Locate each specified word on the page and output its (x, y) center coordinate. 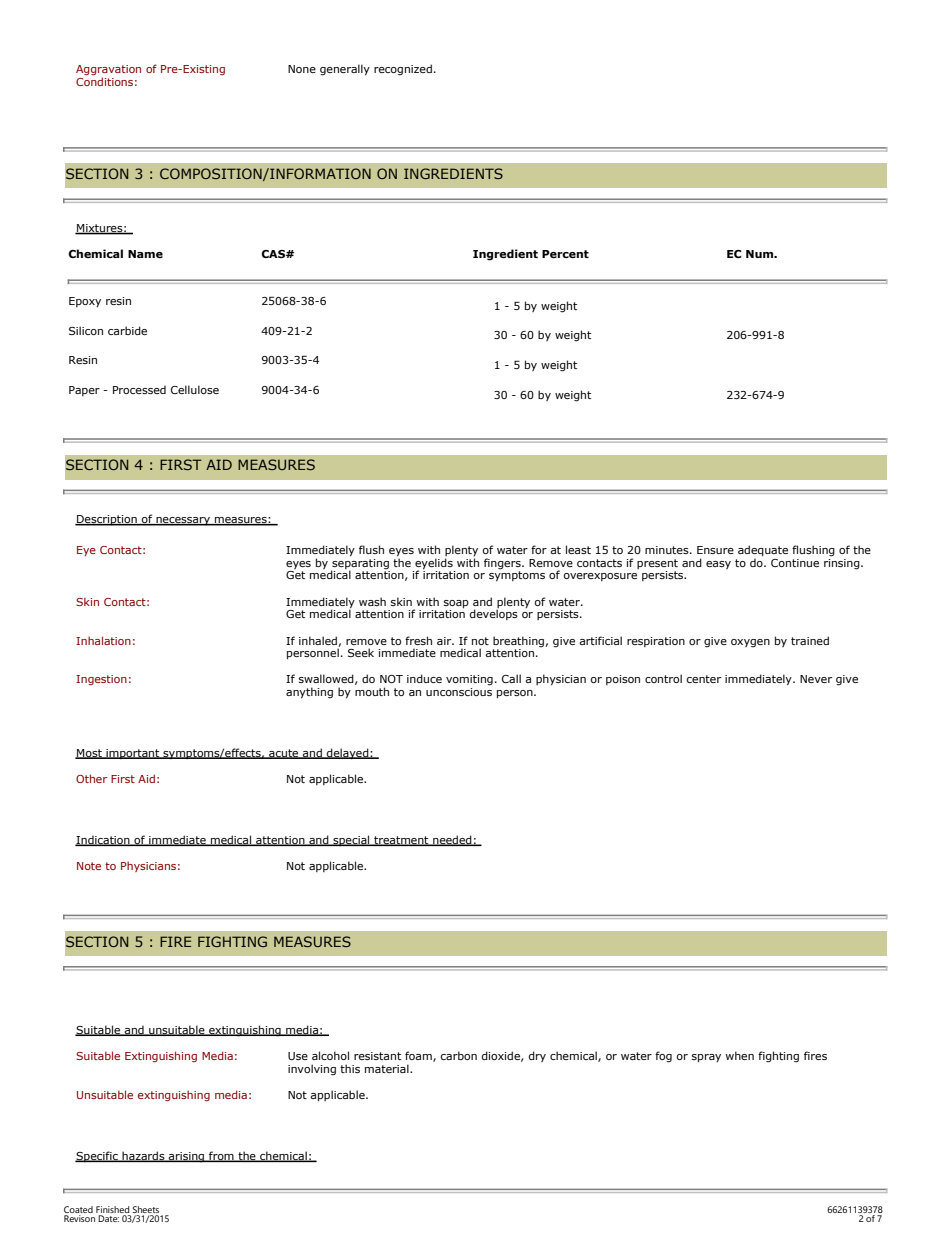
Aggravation (108, 71)
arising (187, 1157)
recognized (403, 70)
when (739, 1055)
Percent (565, 254)
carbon (459, 1055)
